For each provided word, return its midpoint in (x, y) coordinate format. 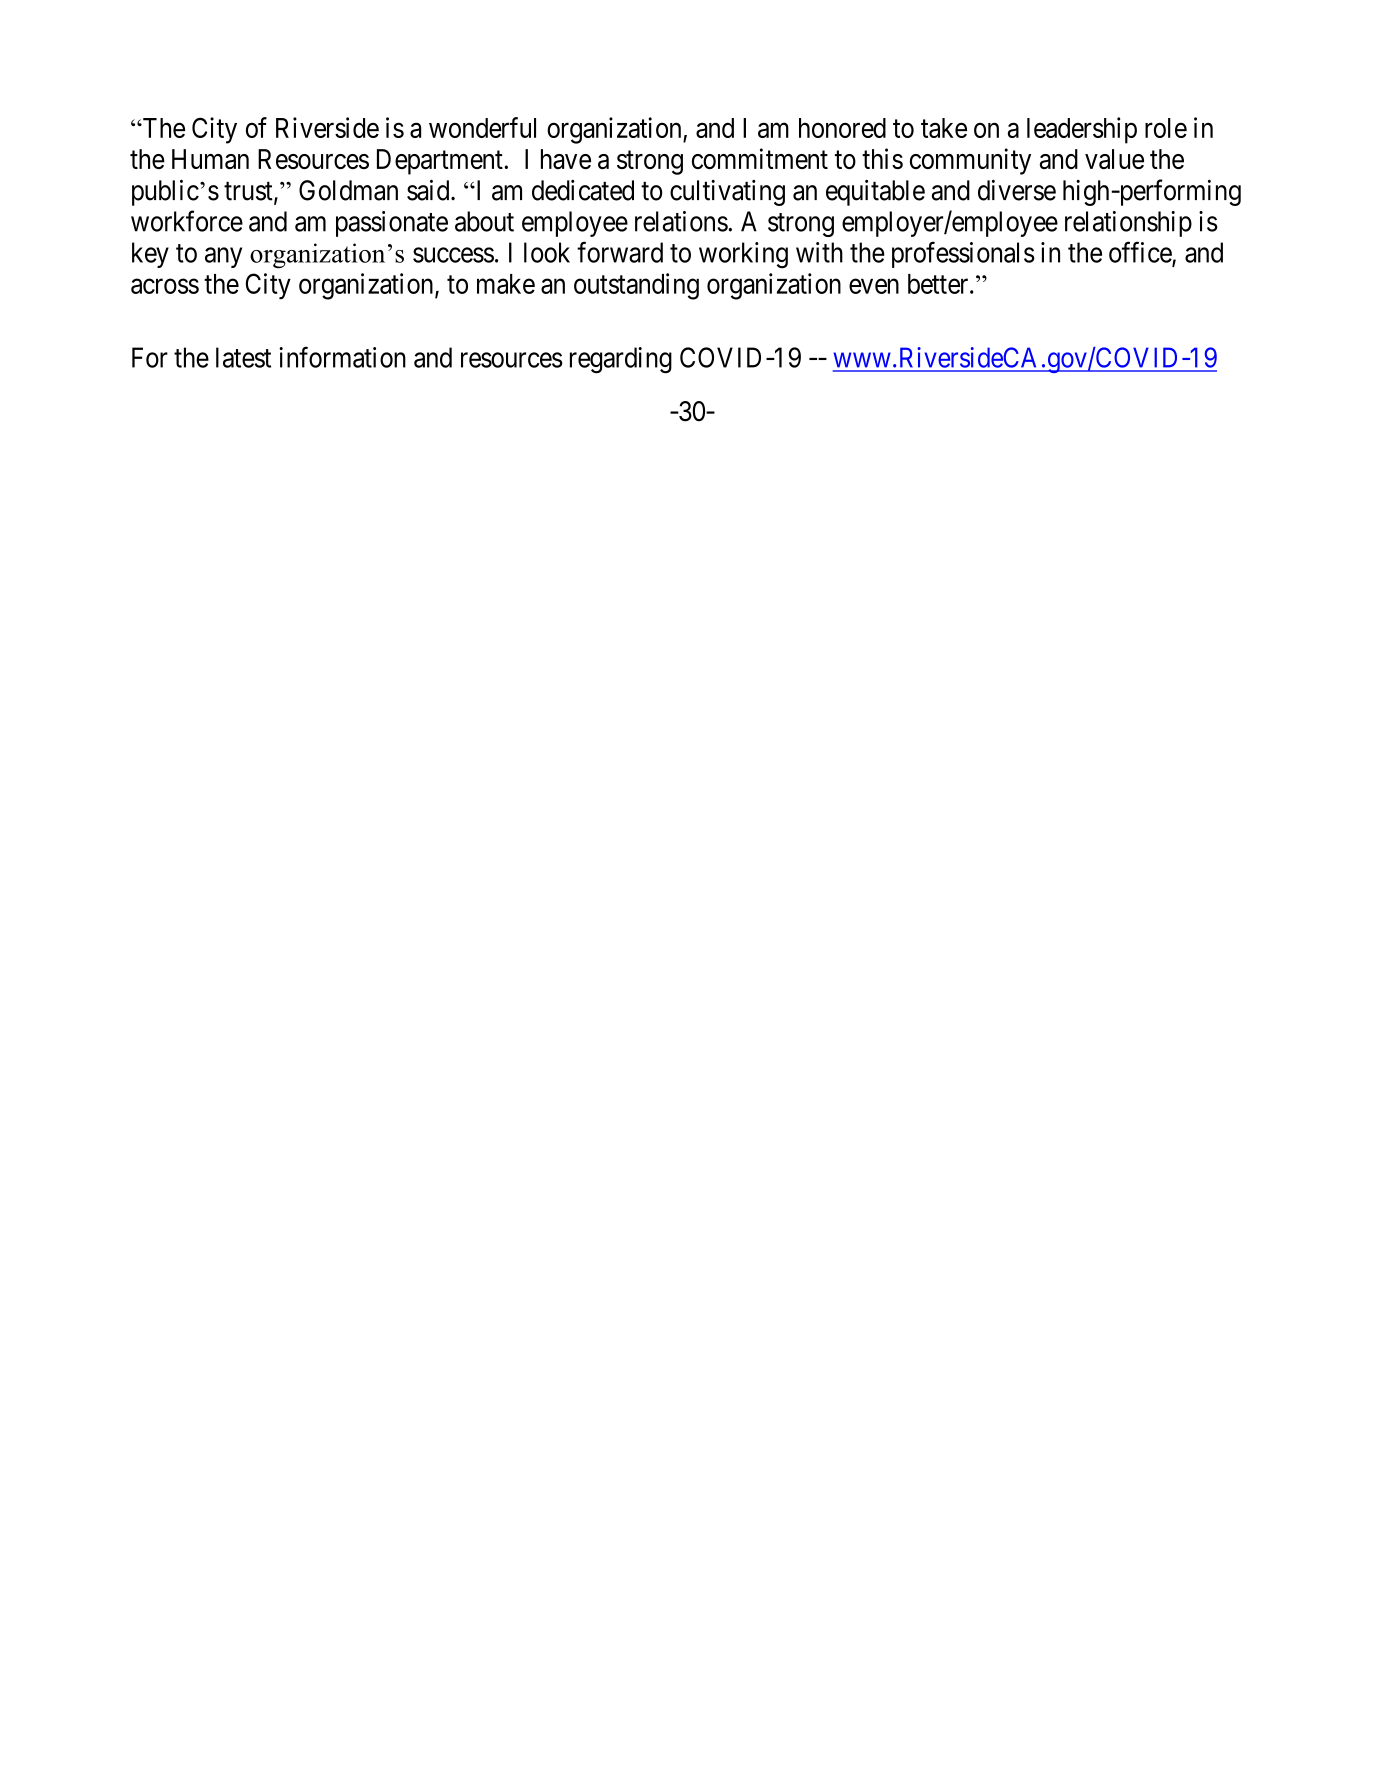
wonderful (482, 127)
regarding (621, 360)
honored (842, 128)
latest (243, 357)
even (874, 286)
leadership (1082, 130)
